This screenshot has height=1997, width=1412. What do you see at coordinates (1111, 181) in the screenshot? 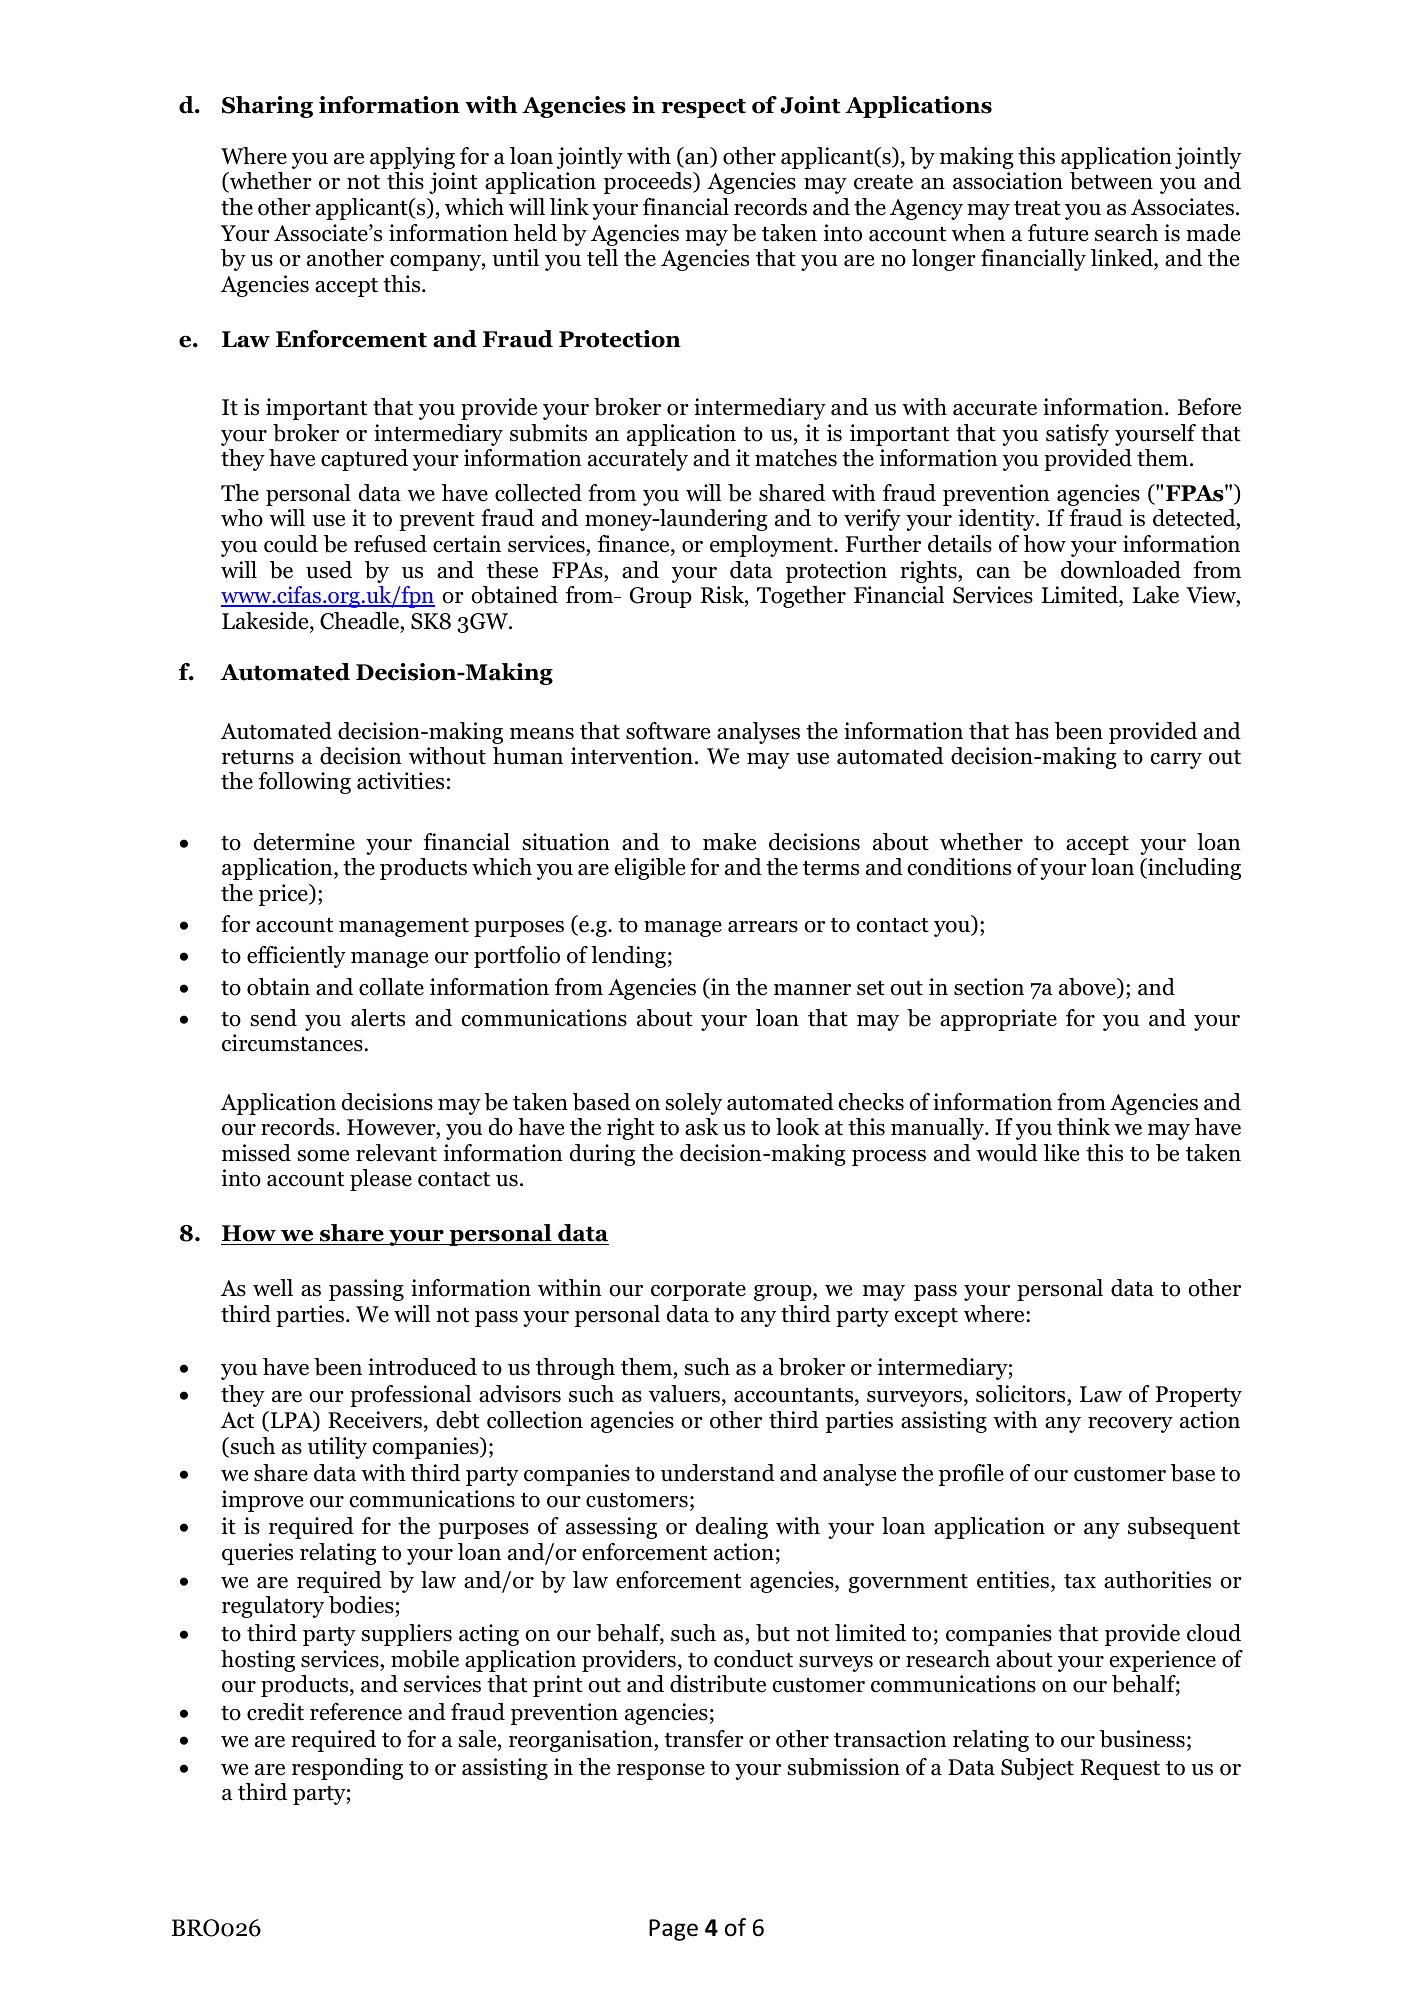
I see `between` at bounding box center [1111, 181].
